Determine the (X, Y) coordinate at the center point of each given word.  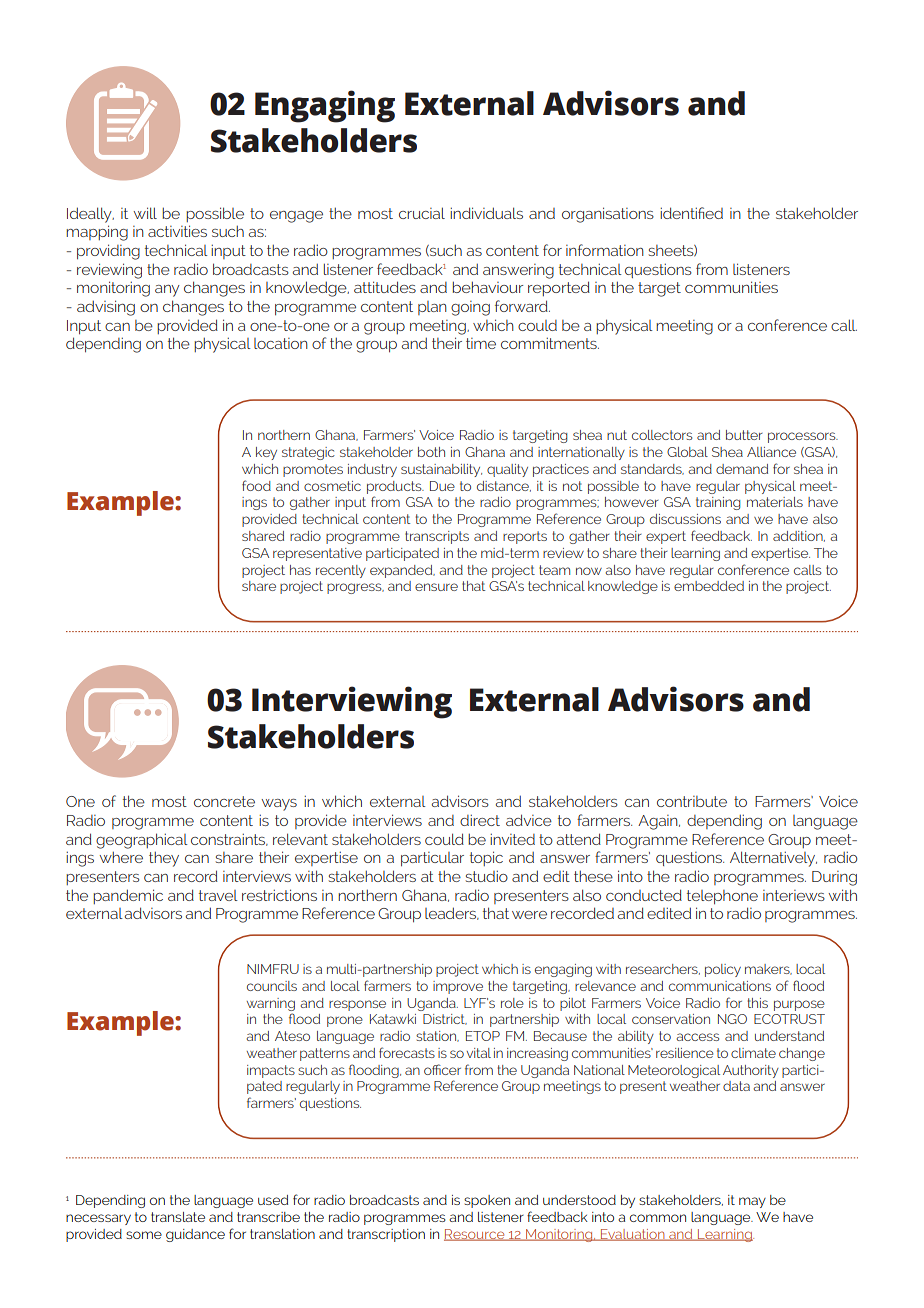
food (256, 485)
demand (742, 469)
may (752, 1202)
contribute (692, 801)
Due (442, 486)
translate (178, 1217)
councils (272, 986)
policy (723, 970)
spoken (487, 1201)
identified (691, 213)
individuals (486, 213)
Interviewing (352, 702)
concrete (224, 801)
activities (177, 231)
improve (458, 987)
